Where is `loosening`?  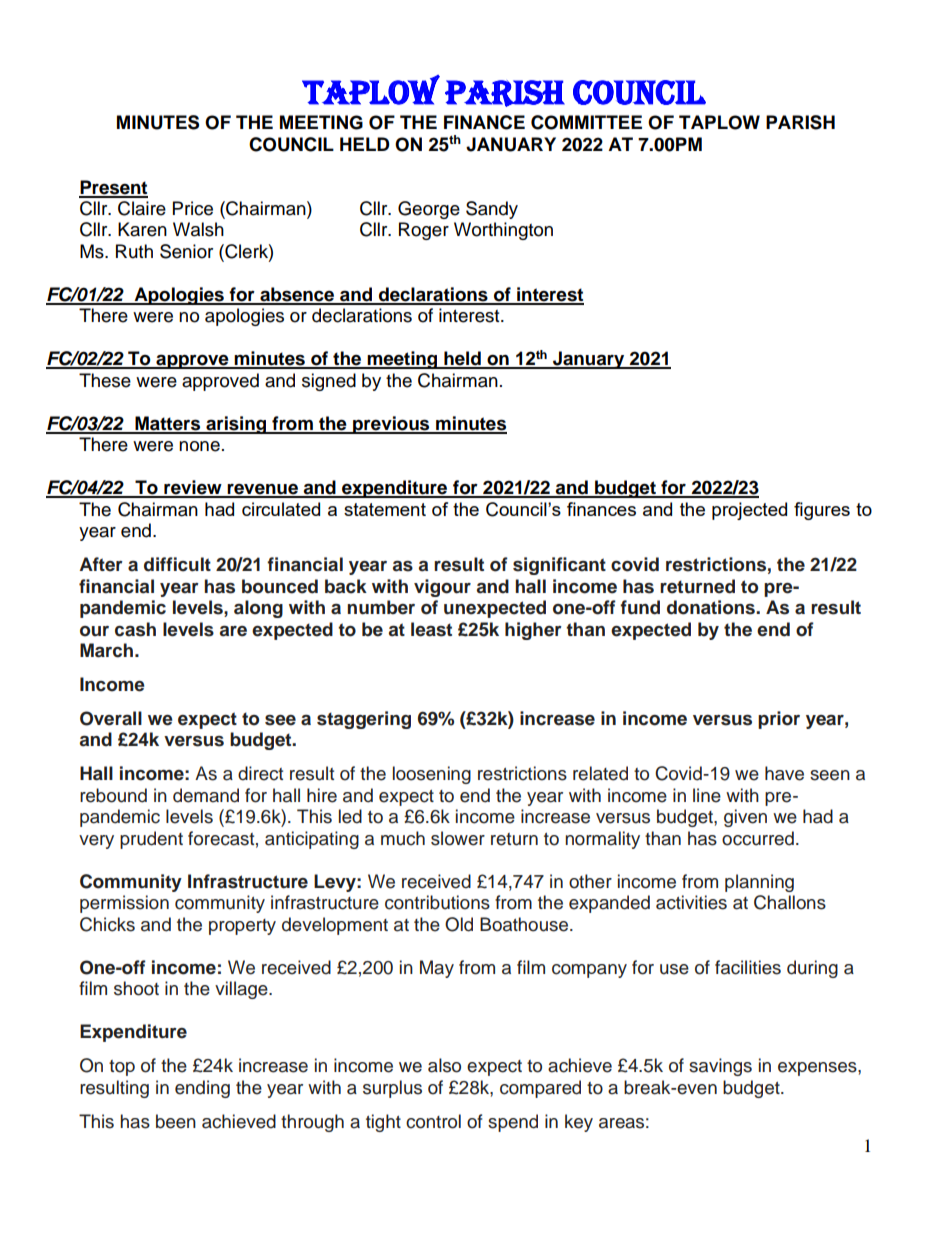 loosening is located at coordinates (432, 775).
